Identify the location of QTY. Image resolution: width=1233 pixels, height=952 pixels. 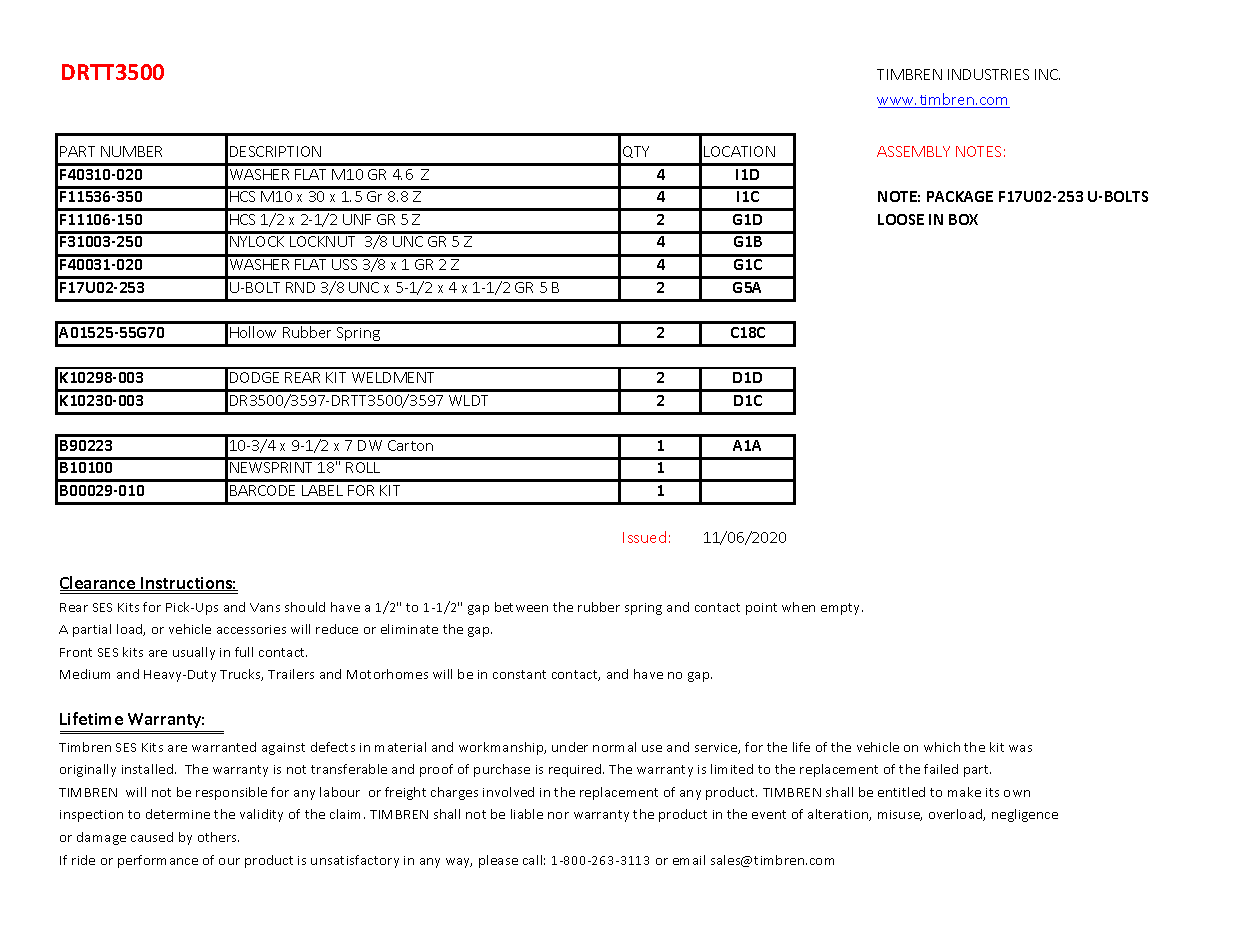
(636, 152).
